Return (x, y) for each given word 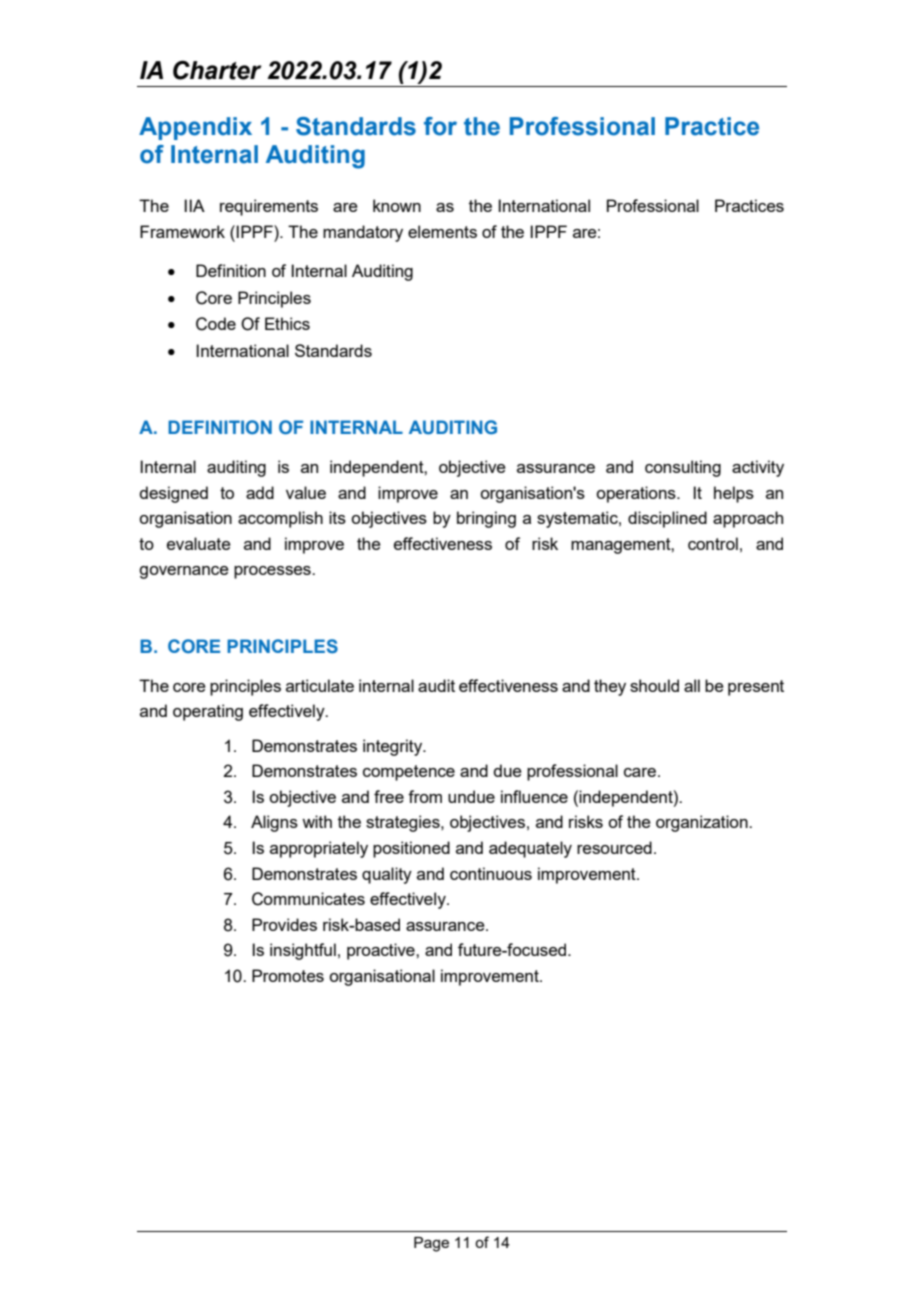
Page (431, 1244)
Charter (217, 70)
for (440, 126)
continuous (491, 873)
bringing (486, 519)
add (260, 492)
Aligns (274, 823)
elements (442, 231)
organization (703, 823)
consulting (683, 468)
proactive (382, 951)
